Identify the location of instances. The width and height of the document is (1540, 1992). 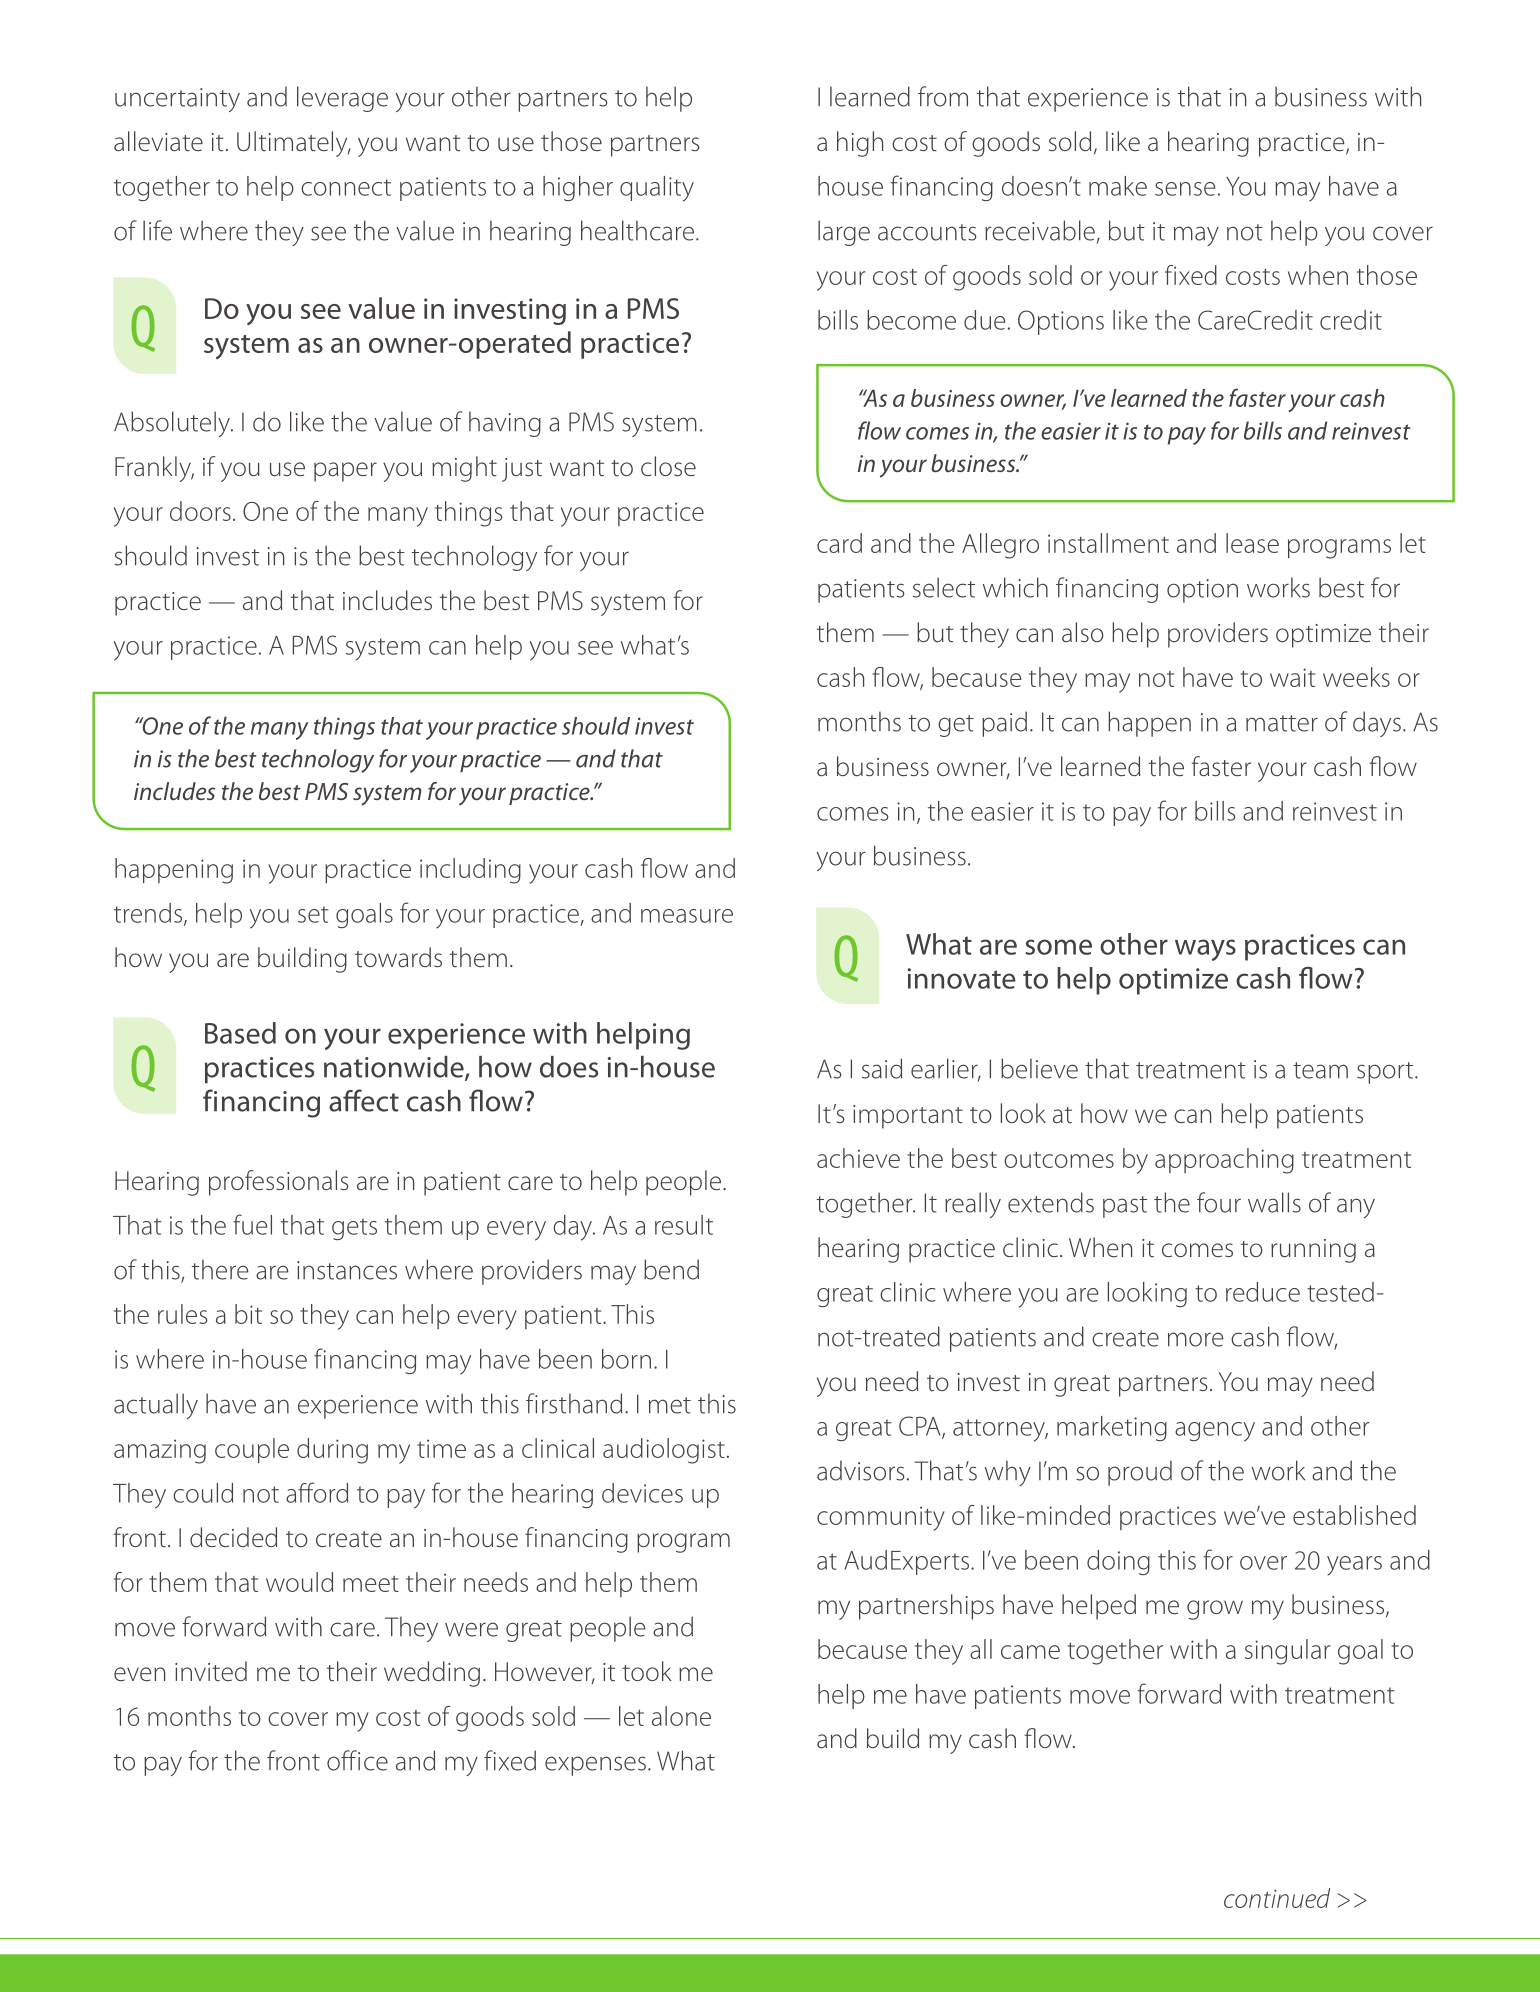
(347, 1270).
